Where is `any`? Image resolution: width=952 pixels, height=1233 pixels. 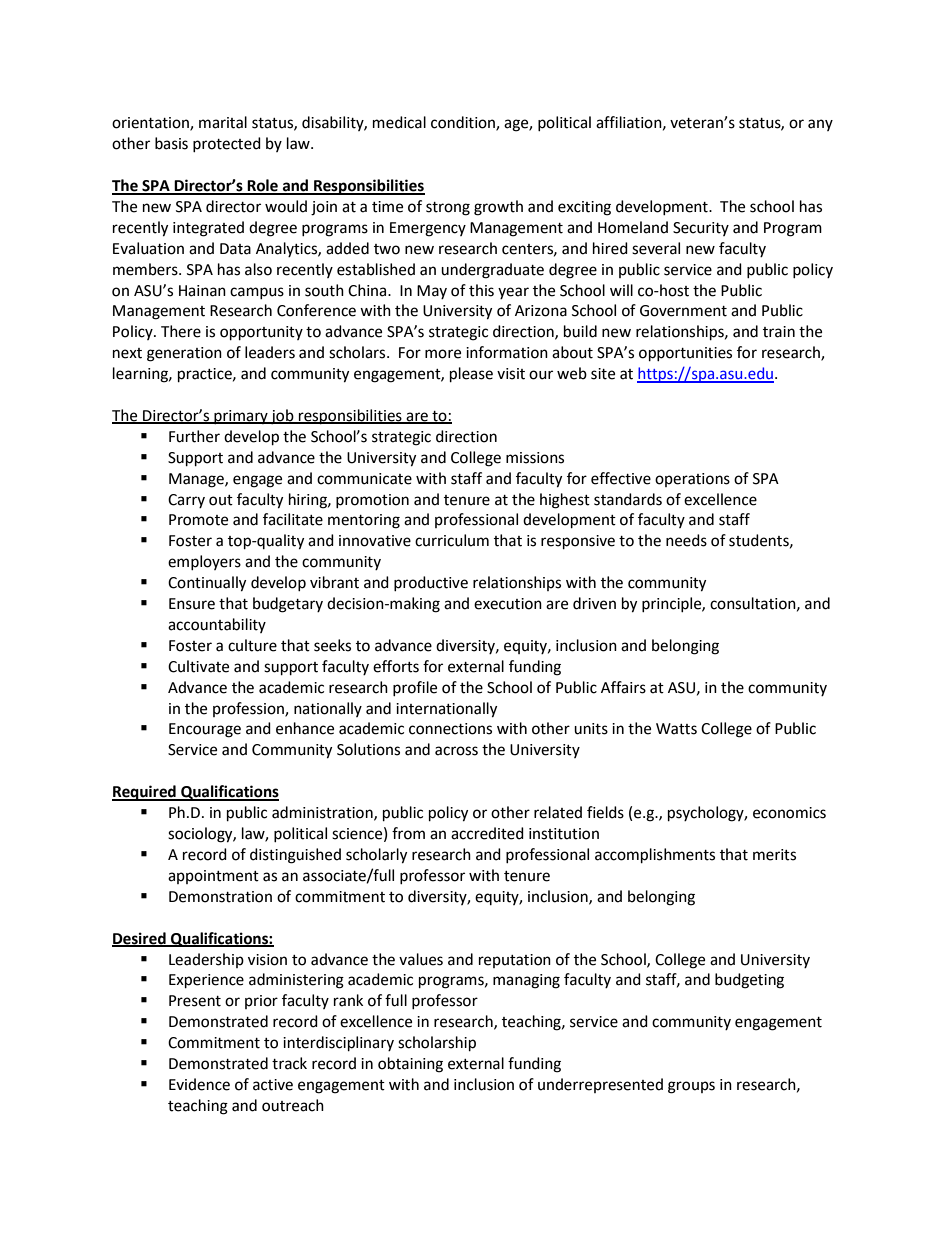
any is located at coordinates (820, 125).
